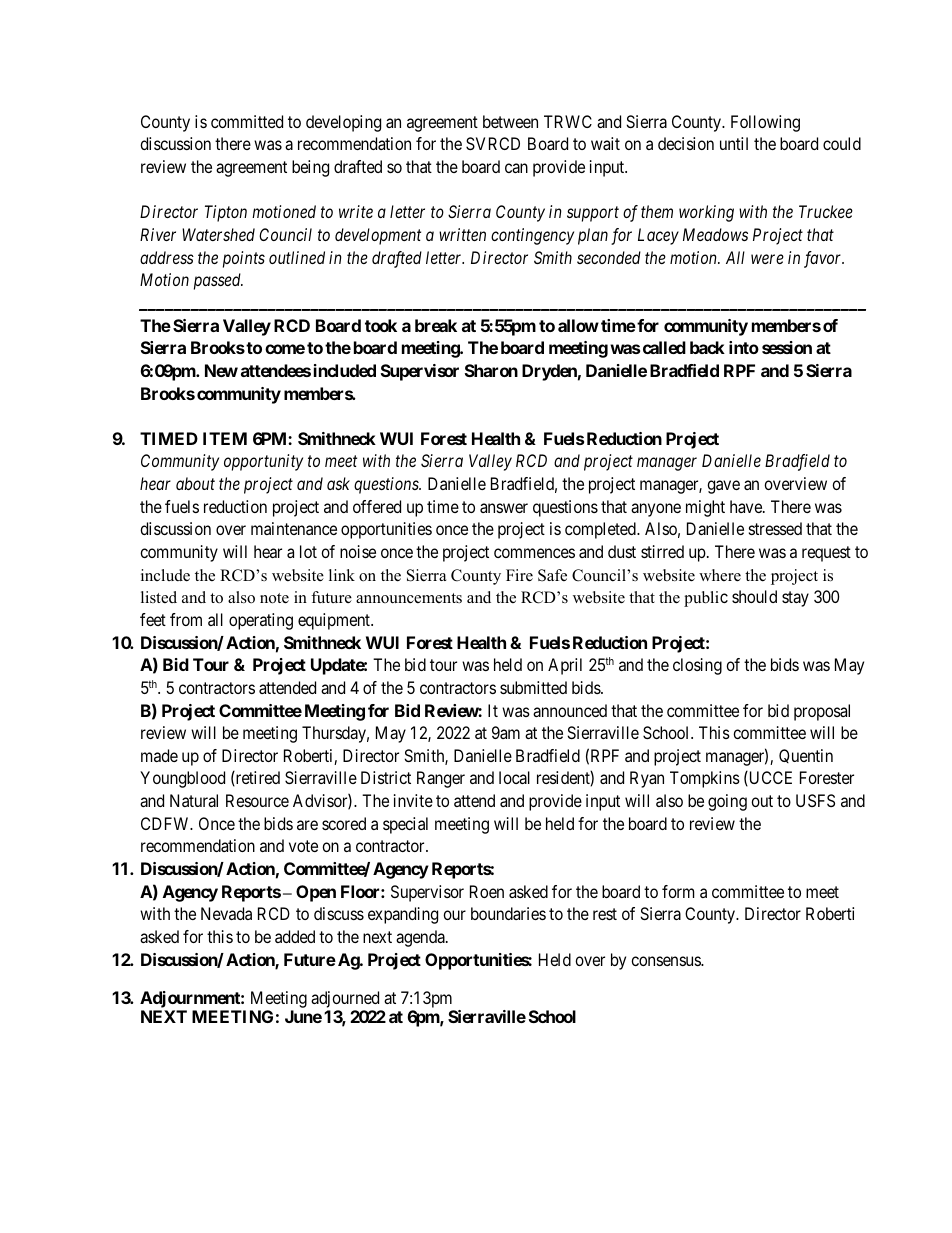  Describe the element at coordinates (294, 528) in the screenshot. I see `maintenance` at that location.
